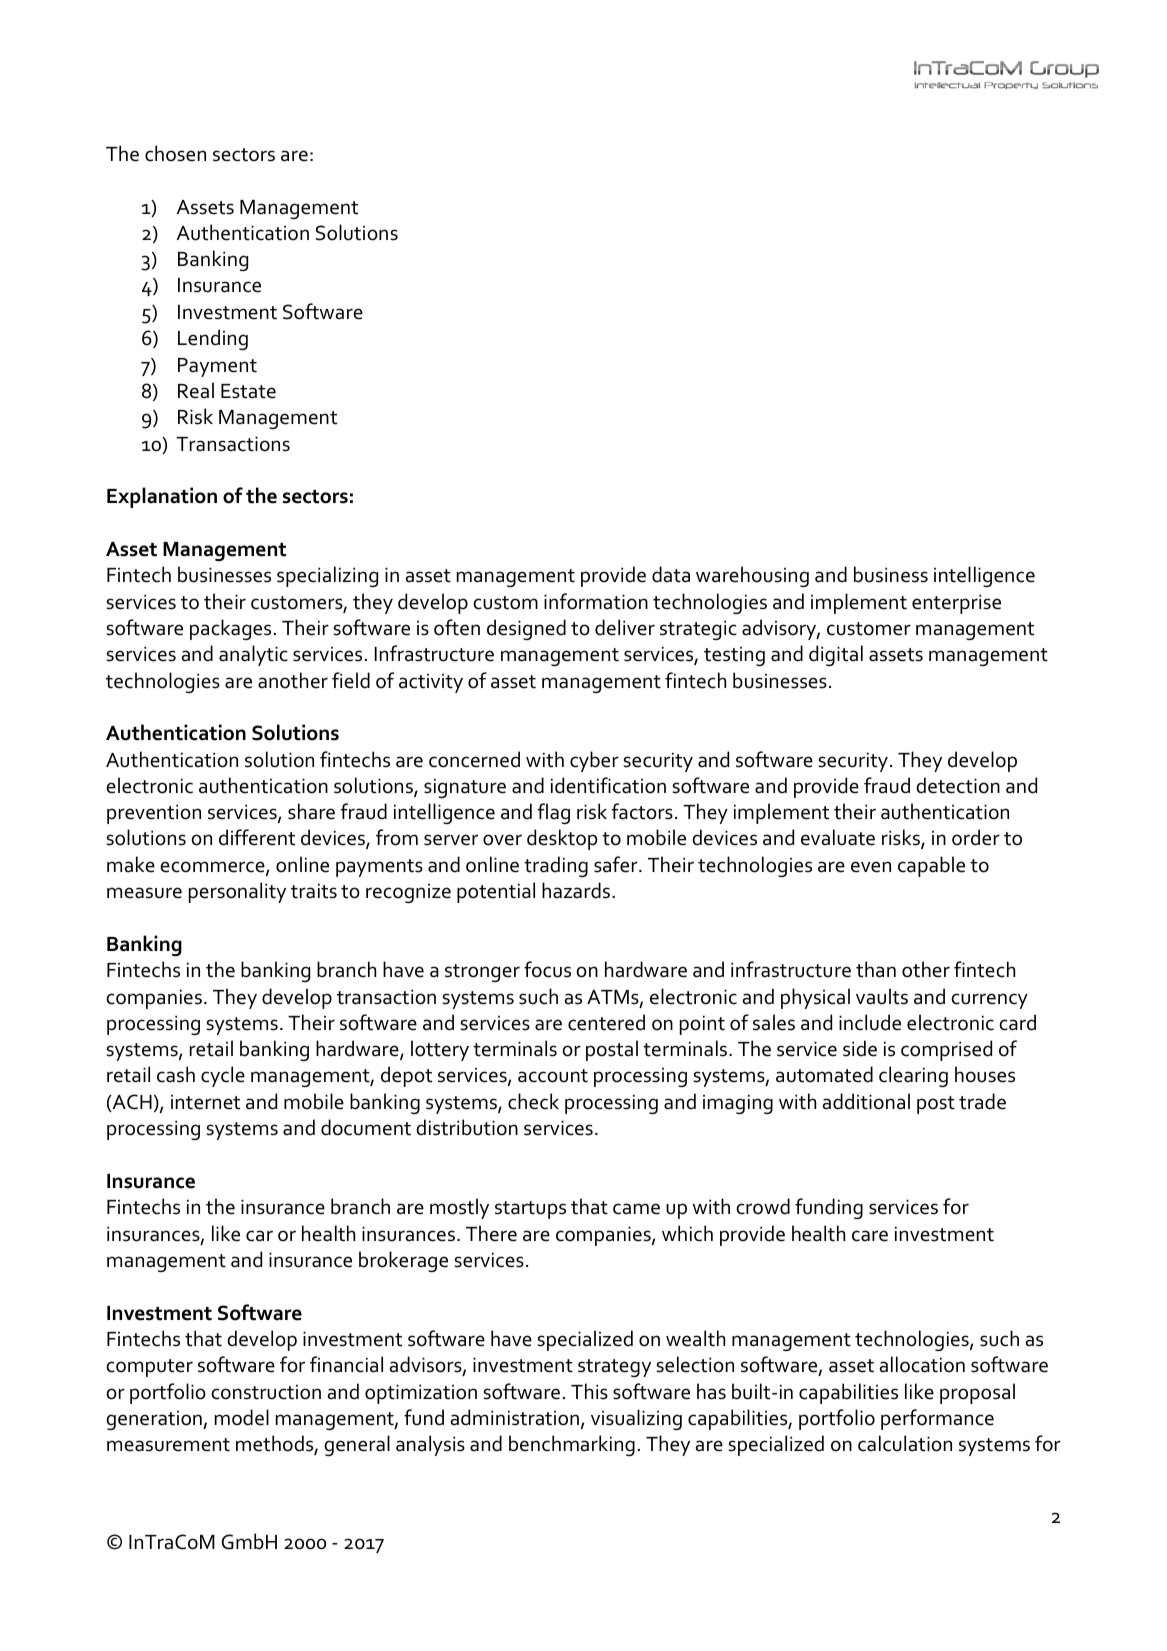 This screenshot has width=1167, height=1651. What do you see at coordinates (175, 153) in the screenshot?
I see `chosen` at bounding box center [175, 153].
